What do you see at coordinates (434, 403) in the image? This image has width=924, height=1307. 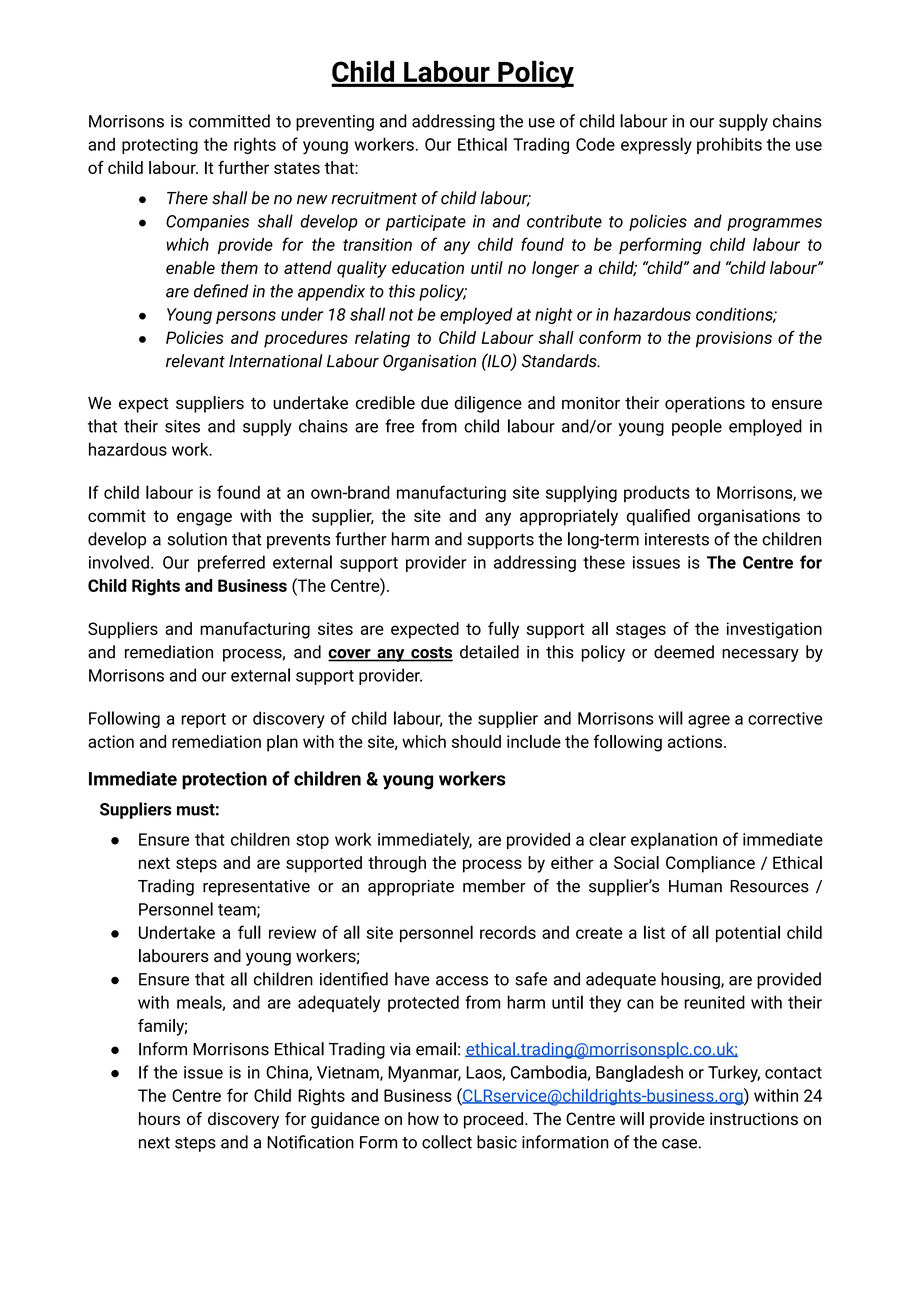 I see `due` at bounding box center [434, 403].
